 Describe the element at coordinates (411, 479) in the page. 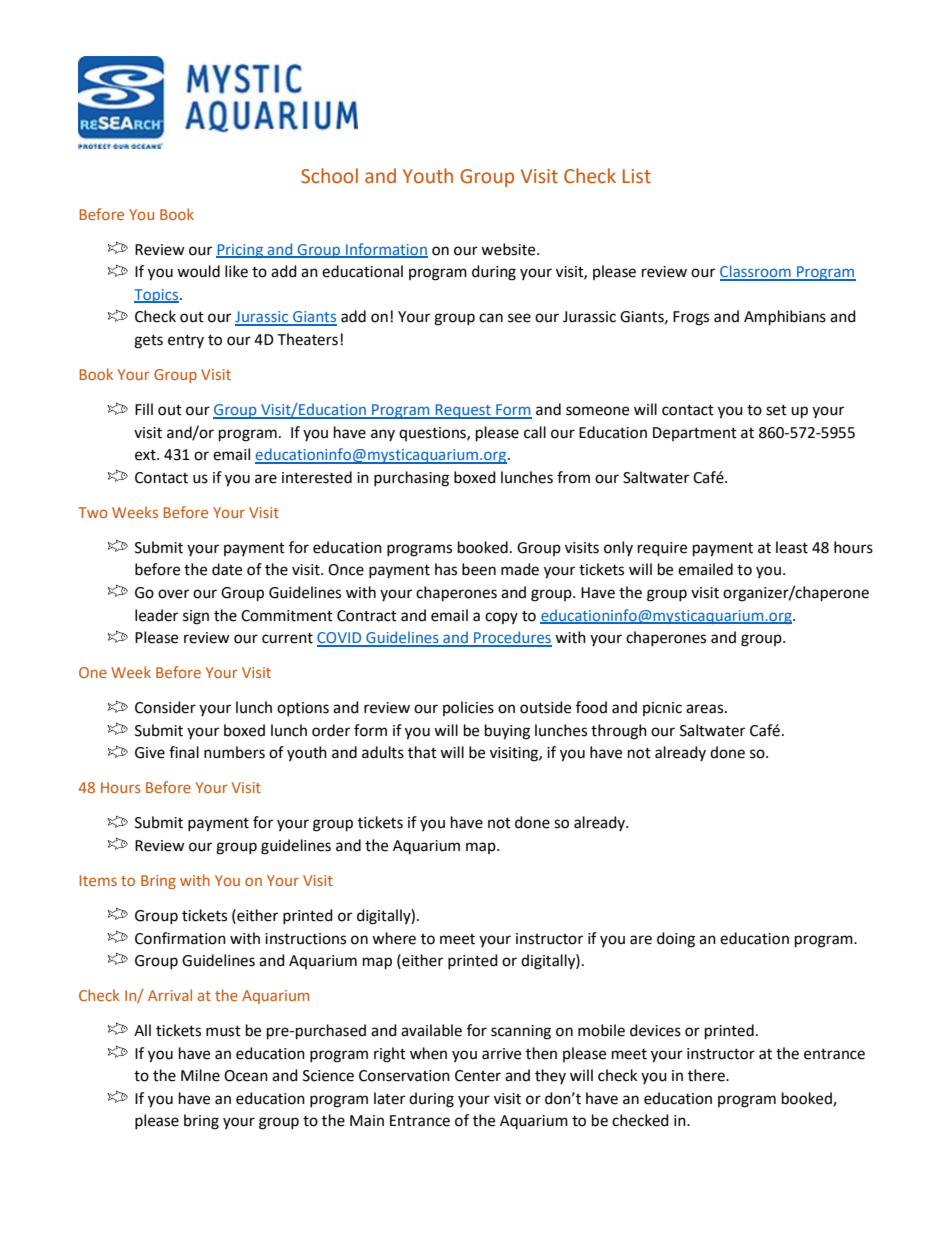

I see `purchasing` at that location.
